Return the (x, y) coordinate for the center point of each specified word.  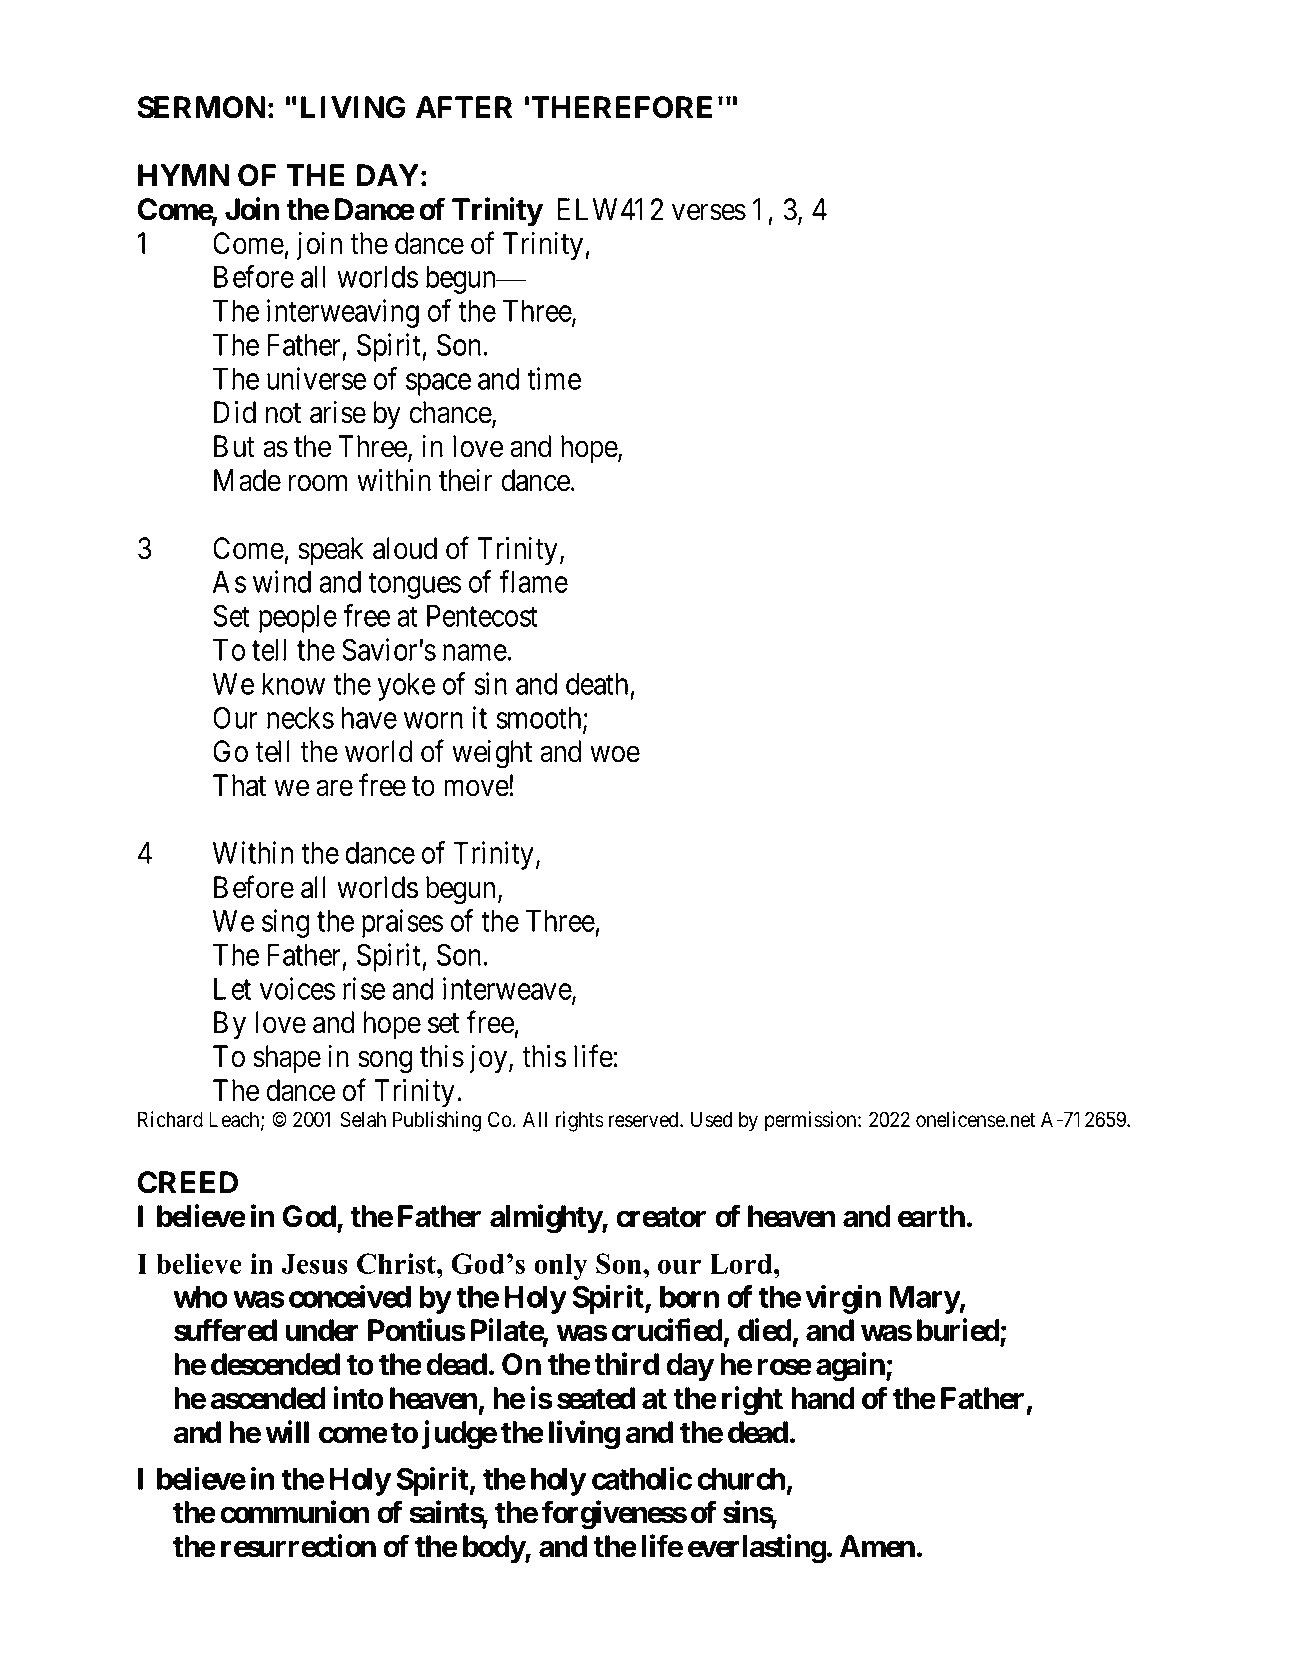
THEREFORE (621, 107)
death (597, 684)
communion (294, 1512)
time (554, 378)
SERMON (201, 107)
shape (287, 1059)
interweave (508, 989)
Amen (877, 1546)
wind (282, 581)
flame (533, 581)
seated (596, 1398)
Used (711, 1119)
